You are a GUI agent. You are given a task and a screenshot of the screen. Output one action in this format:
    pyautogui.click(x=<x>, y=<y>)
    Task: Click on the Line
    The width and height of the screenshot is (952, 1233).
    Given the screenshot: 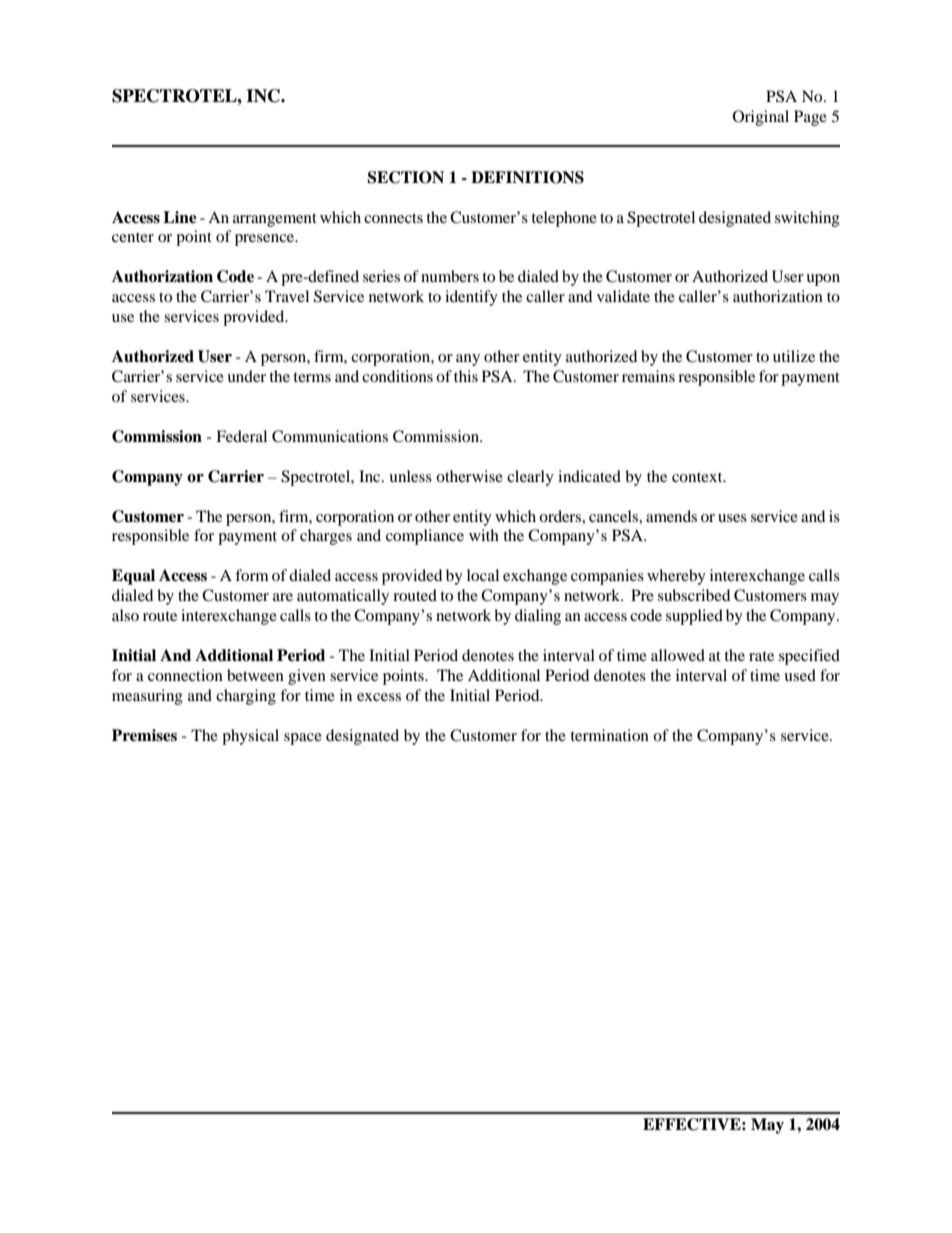 What is the action you would take?
    pyautogui.click(x=180, y=217)
